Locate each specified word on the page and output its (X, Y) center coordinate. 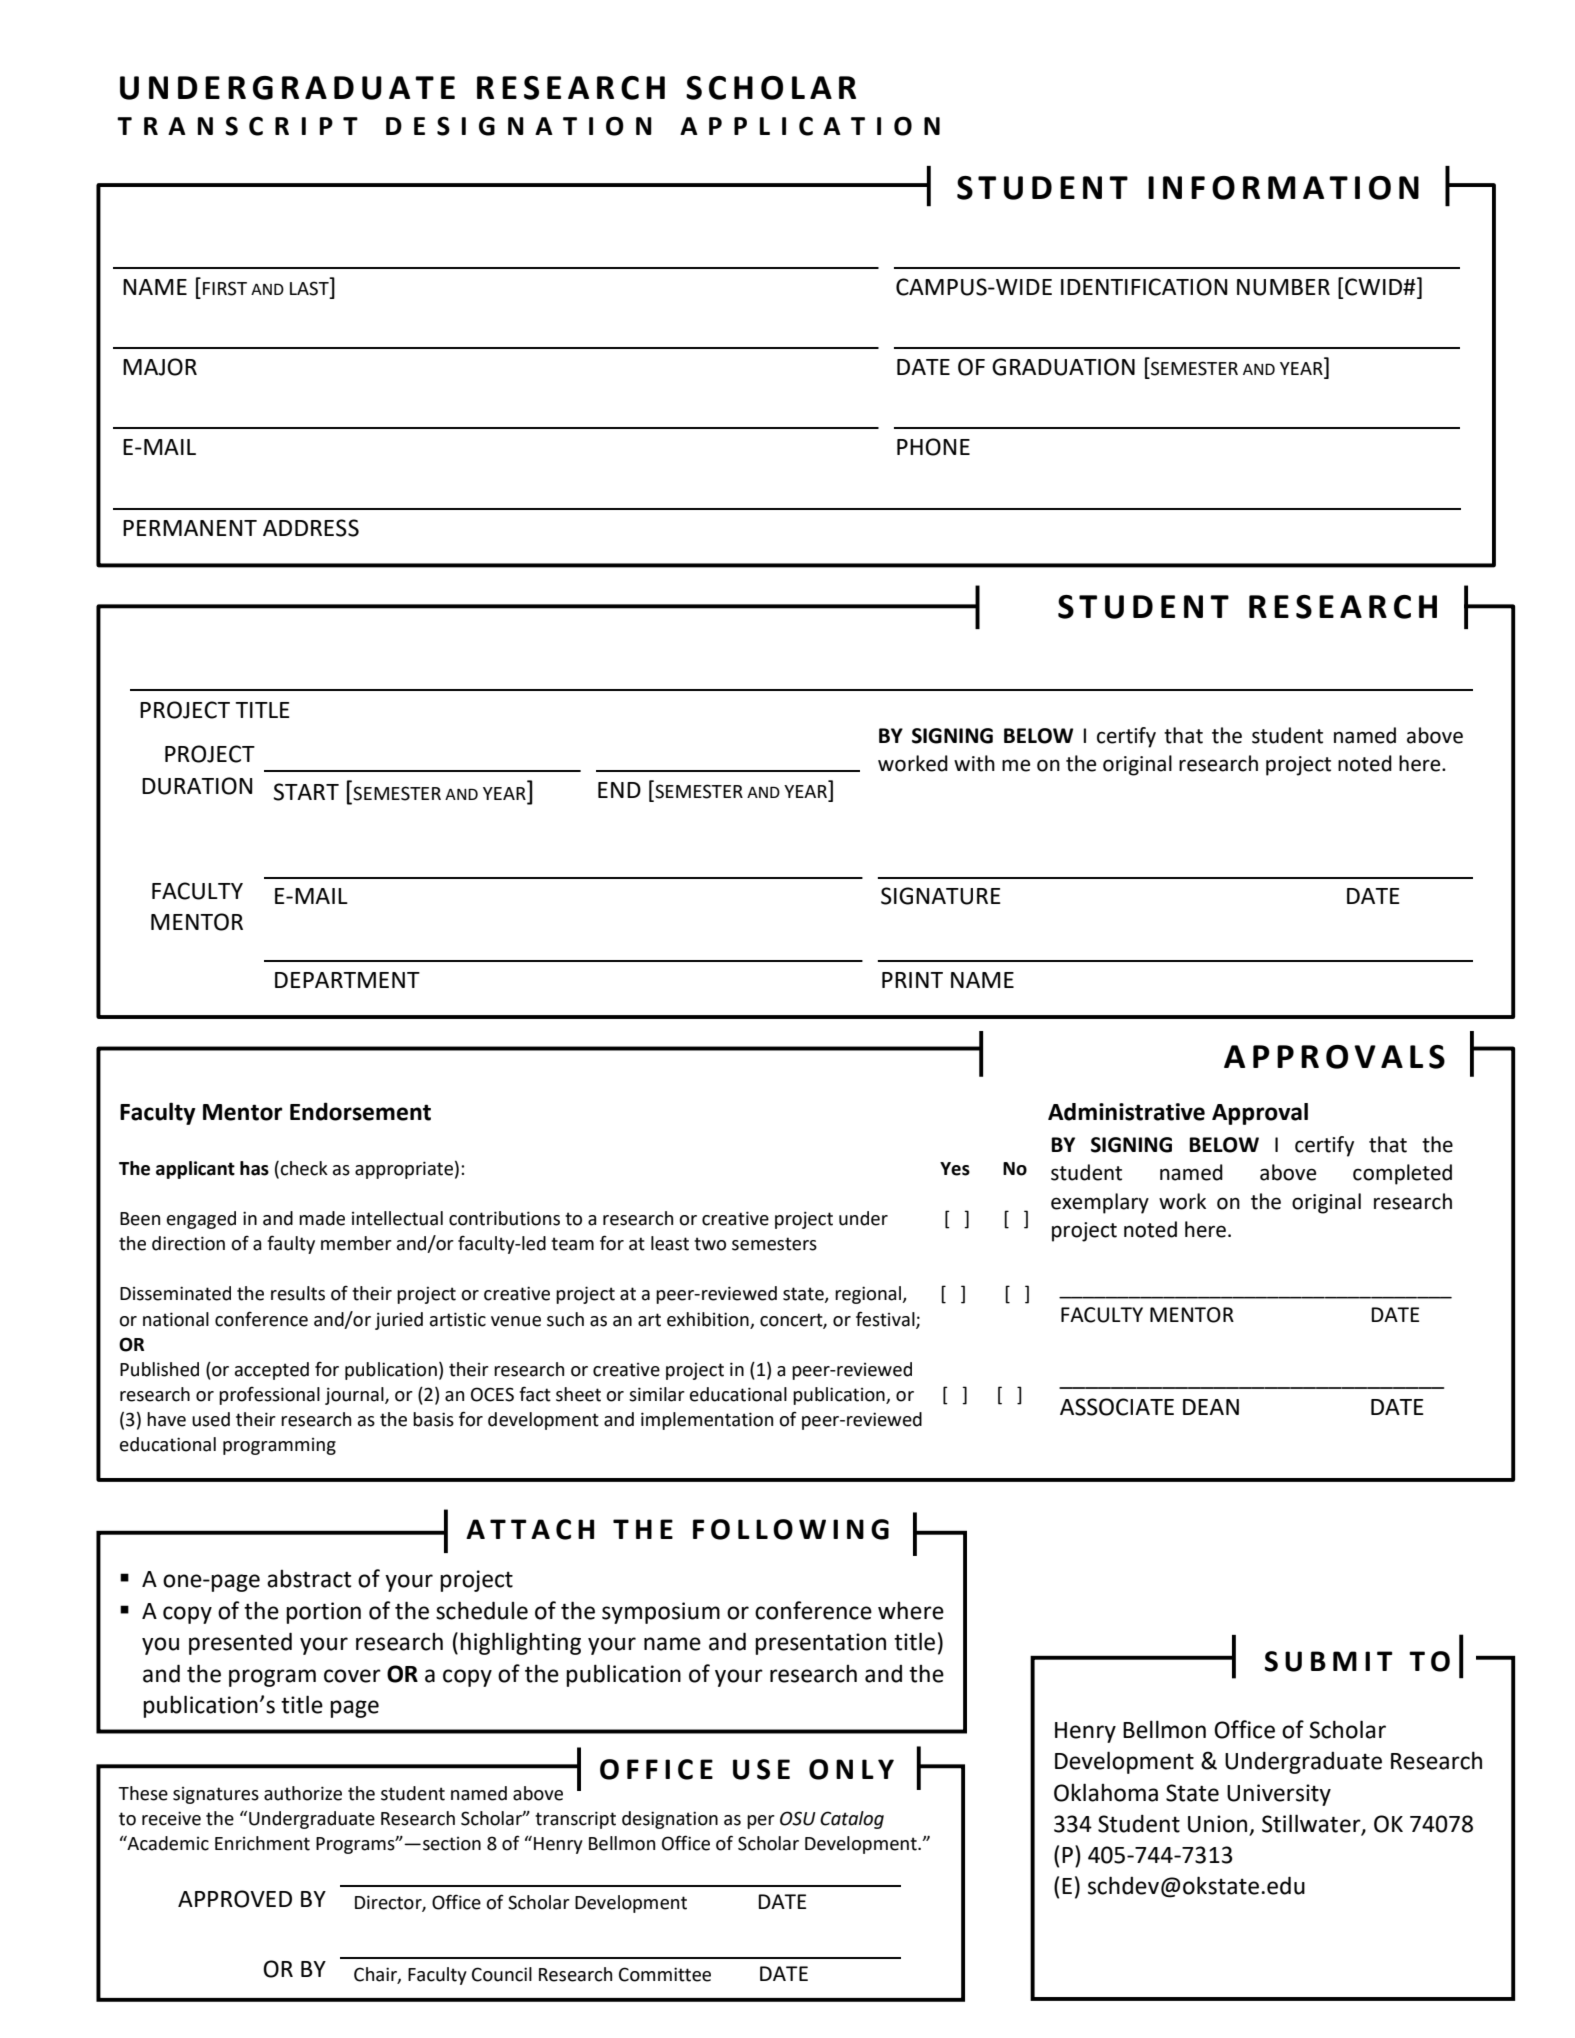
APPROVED (235, 1899)
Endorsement (360, 1111)
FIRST (225, 288)
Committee (665, 1974)
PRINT (912, 980)
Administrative (1126, 1112)
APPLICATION (810, 126)
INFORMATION (1283, 188)
